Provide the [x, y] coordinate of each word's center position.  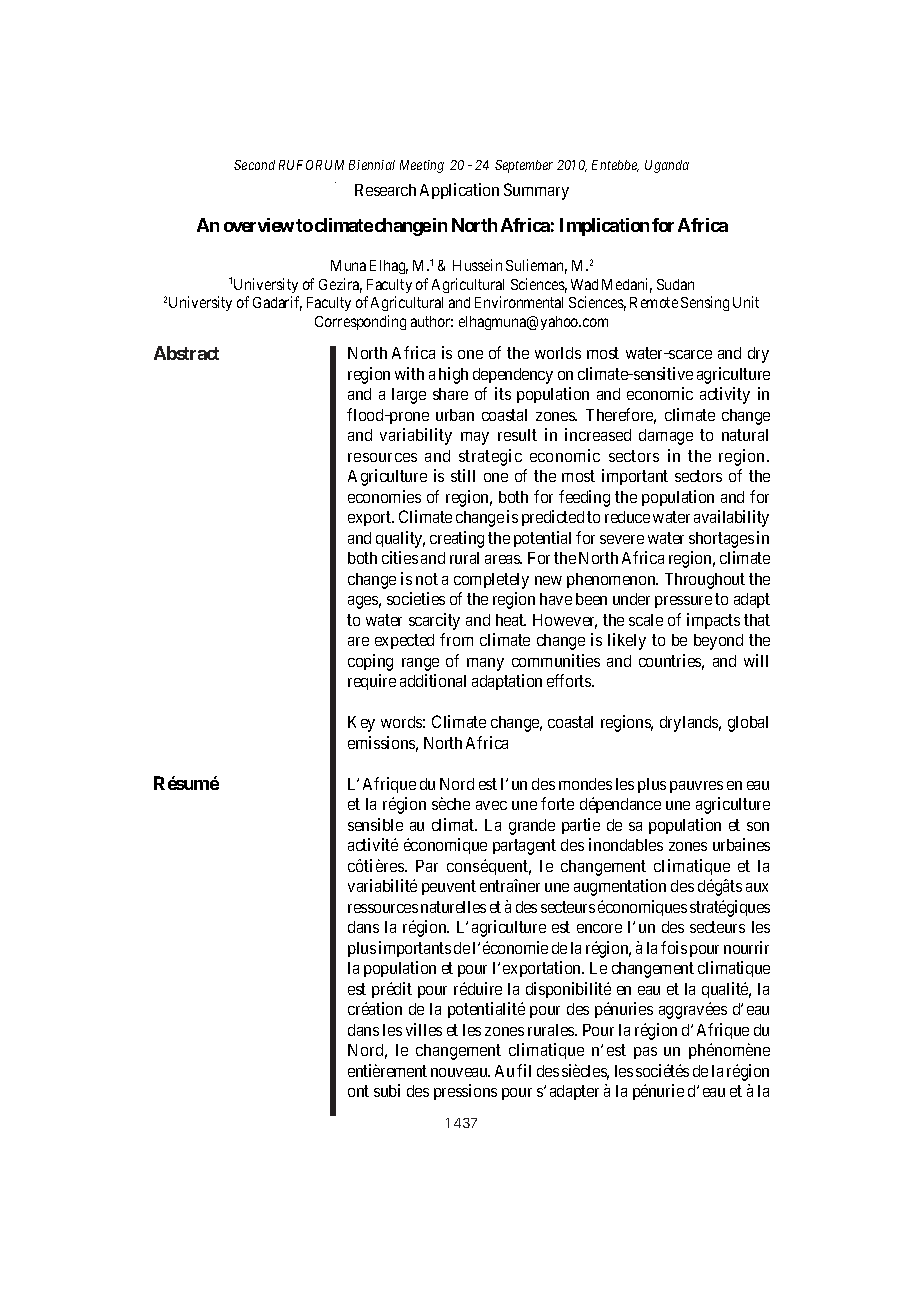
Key [361, 724]
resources [382, 457]
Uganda [667, 166]
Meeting [422, 166]
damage [666, 437]
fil [524, 1070]
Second [254, 165]
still [463, 475]
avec [491, 805]
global [748, 724]
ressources [383, 908]
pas [645, 1053]
